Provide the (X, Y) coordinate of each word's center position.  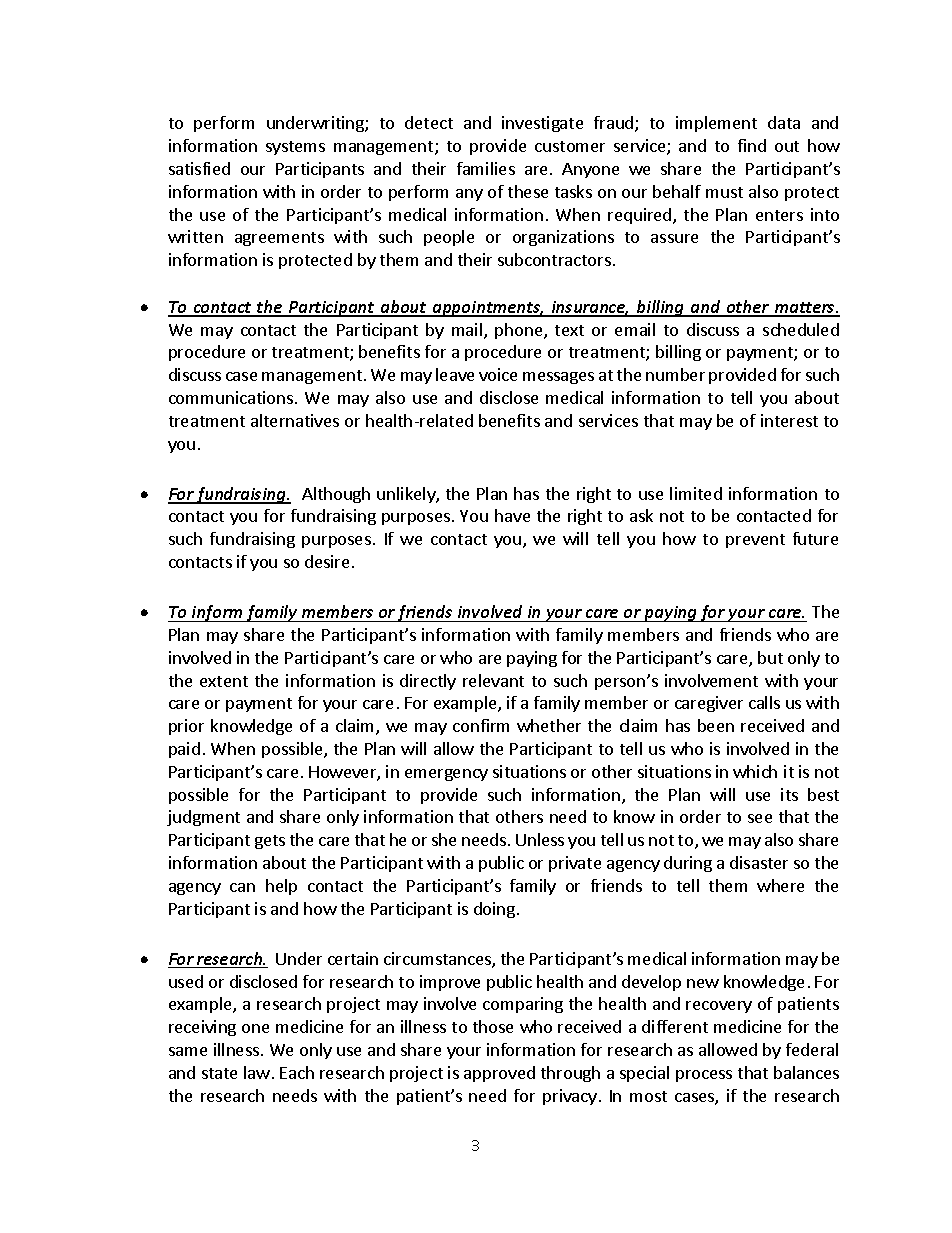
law (257, 1072)
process (704, 1076)
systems (295, 148)
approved (499, 1074)
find (752, 145)
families (486, 168)
